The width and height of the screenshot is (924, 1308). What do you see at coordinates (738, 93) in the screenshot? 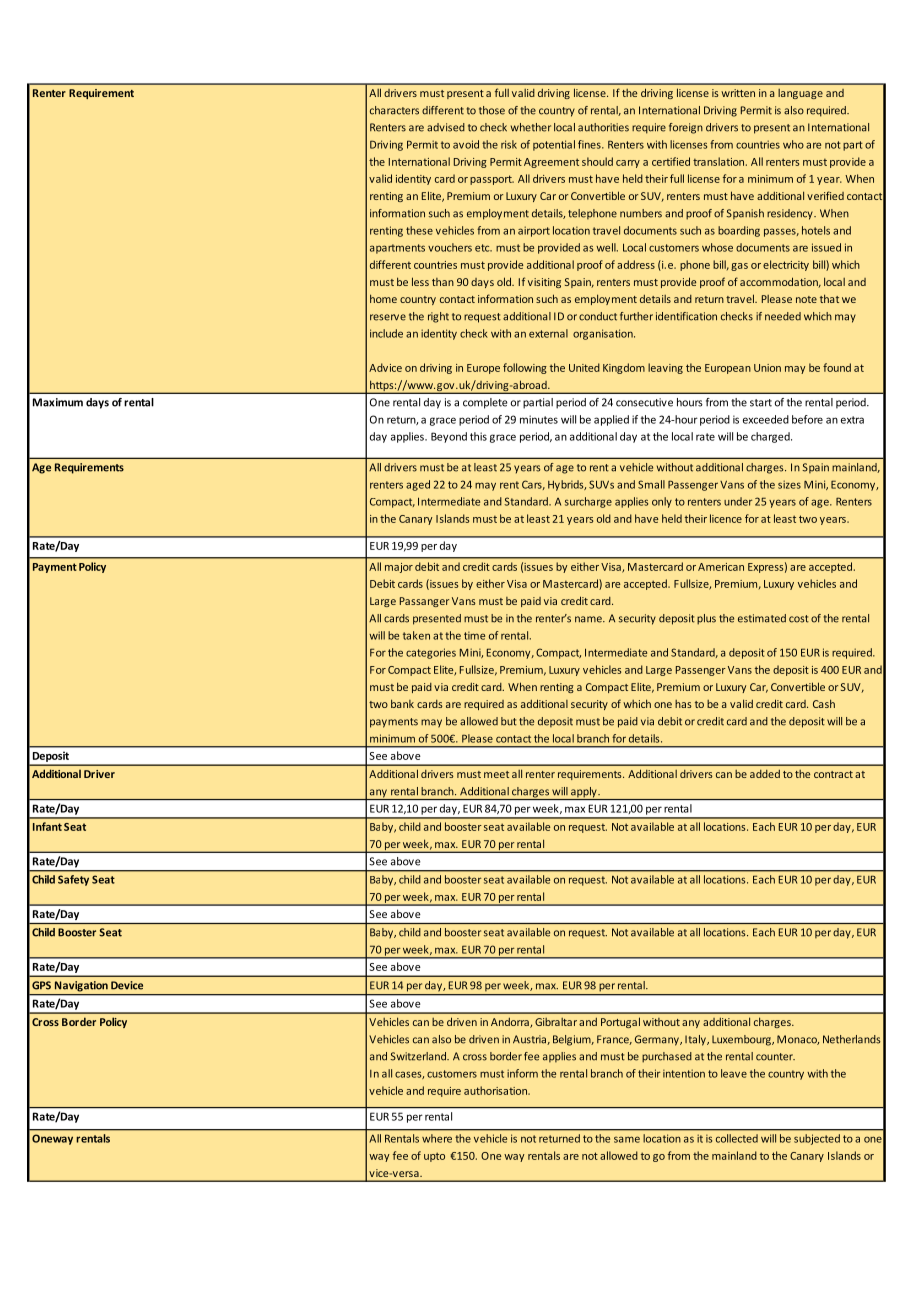
I see `written` at bounding box center [738, 93].
